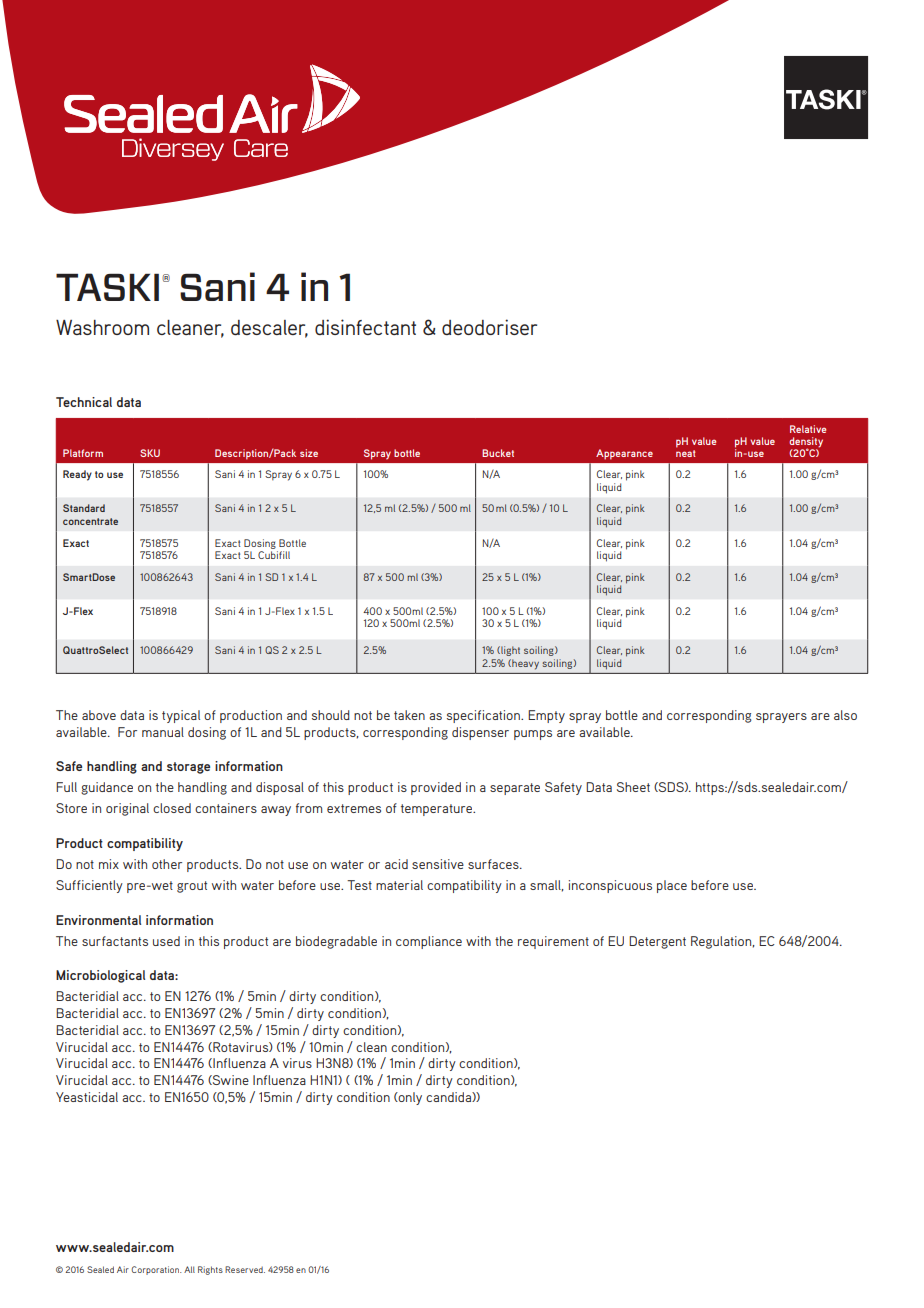 This document has width=924, height=1308. I want to click on Relative, so click(808, 429).
